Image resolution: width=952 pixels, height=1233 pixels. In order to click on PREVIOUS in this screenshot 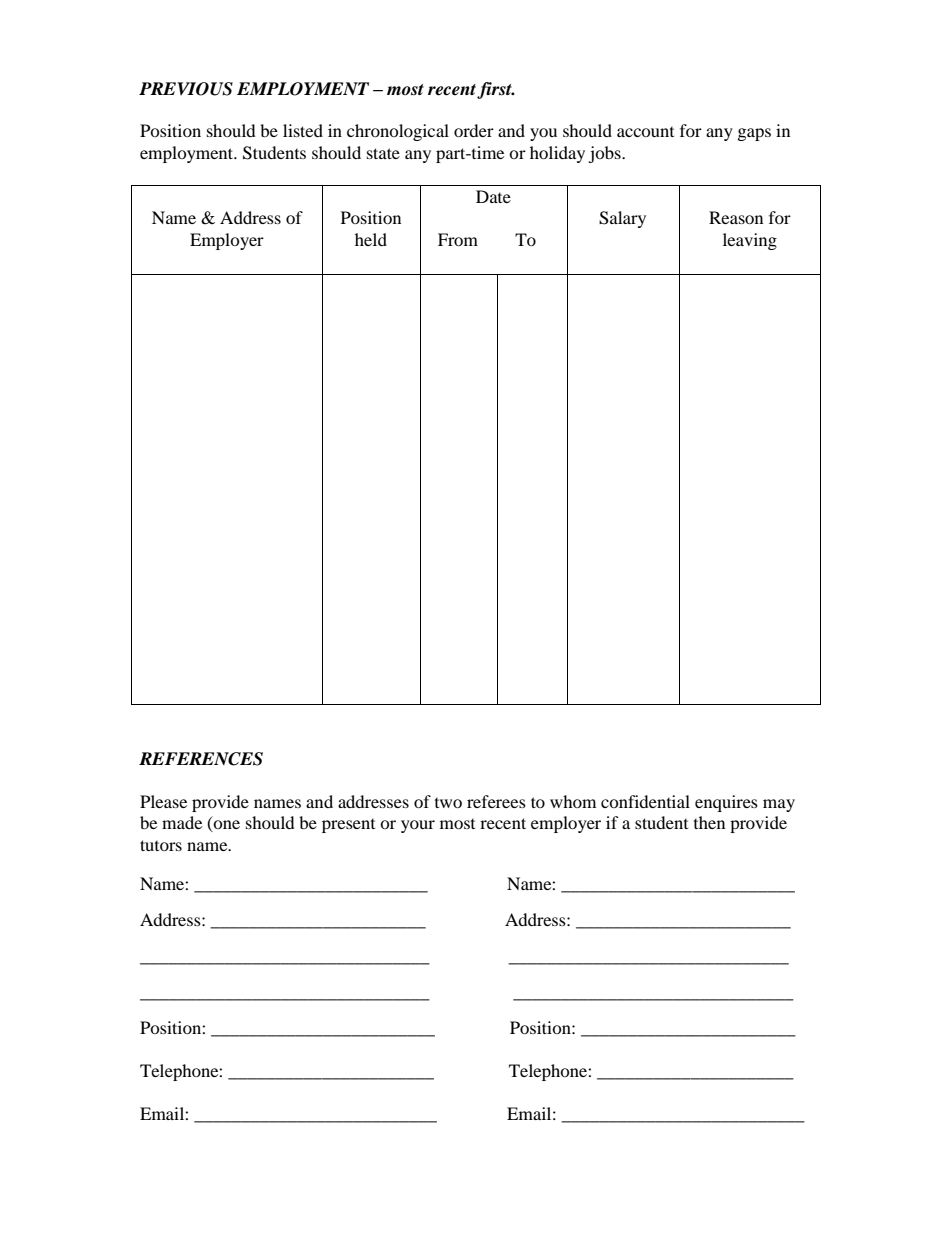, I will do `click(186, 89)`.
